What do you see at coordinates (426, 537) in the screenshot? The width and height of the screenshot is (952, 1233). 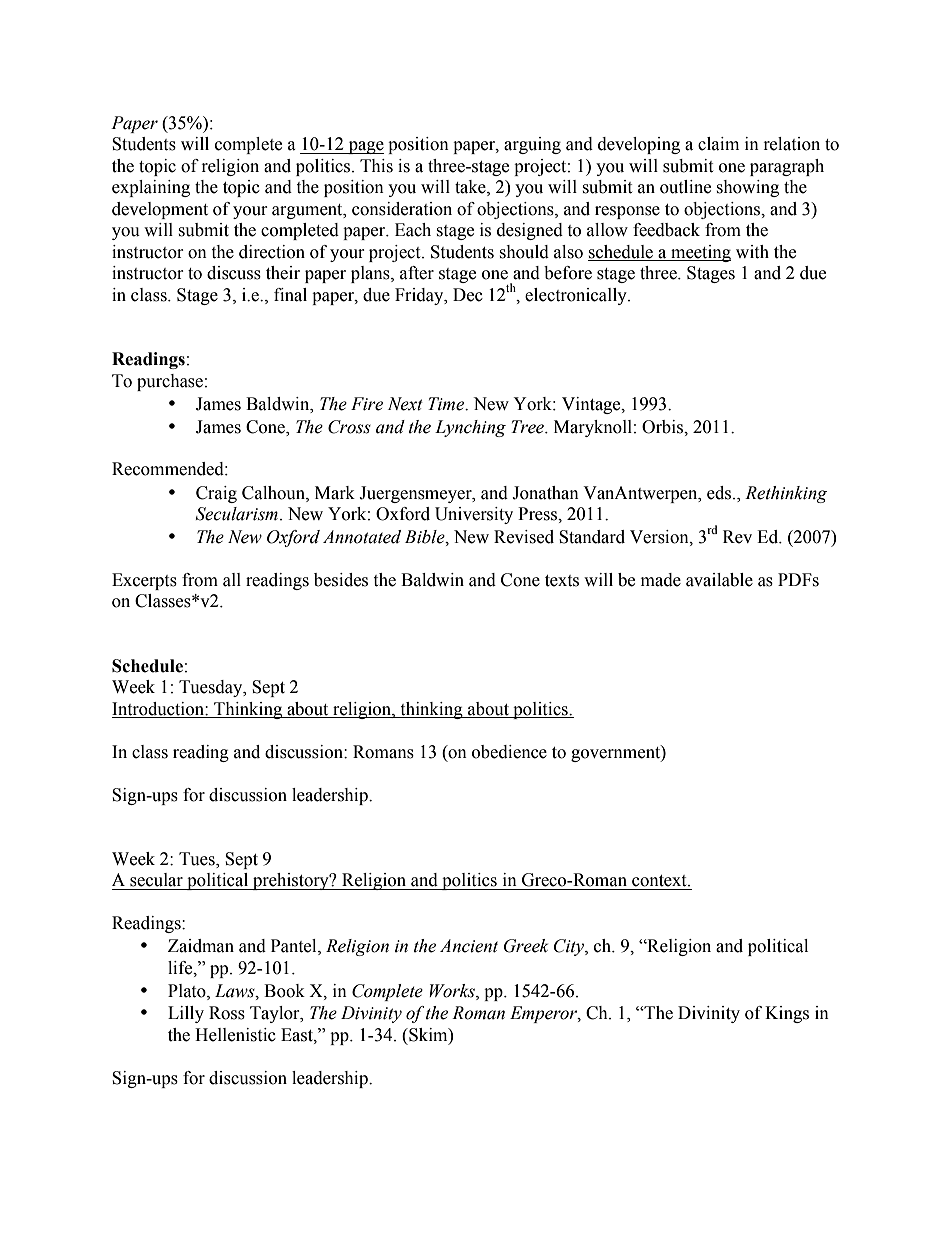 I see `Bible` at bounding box center [426, 537].
